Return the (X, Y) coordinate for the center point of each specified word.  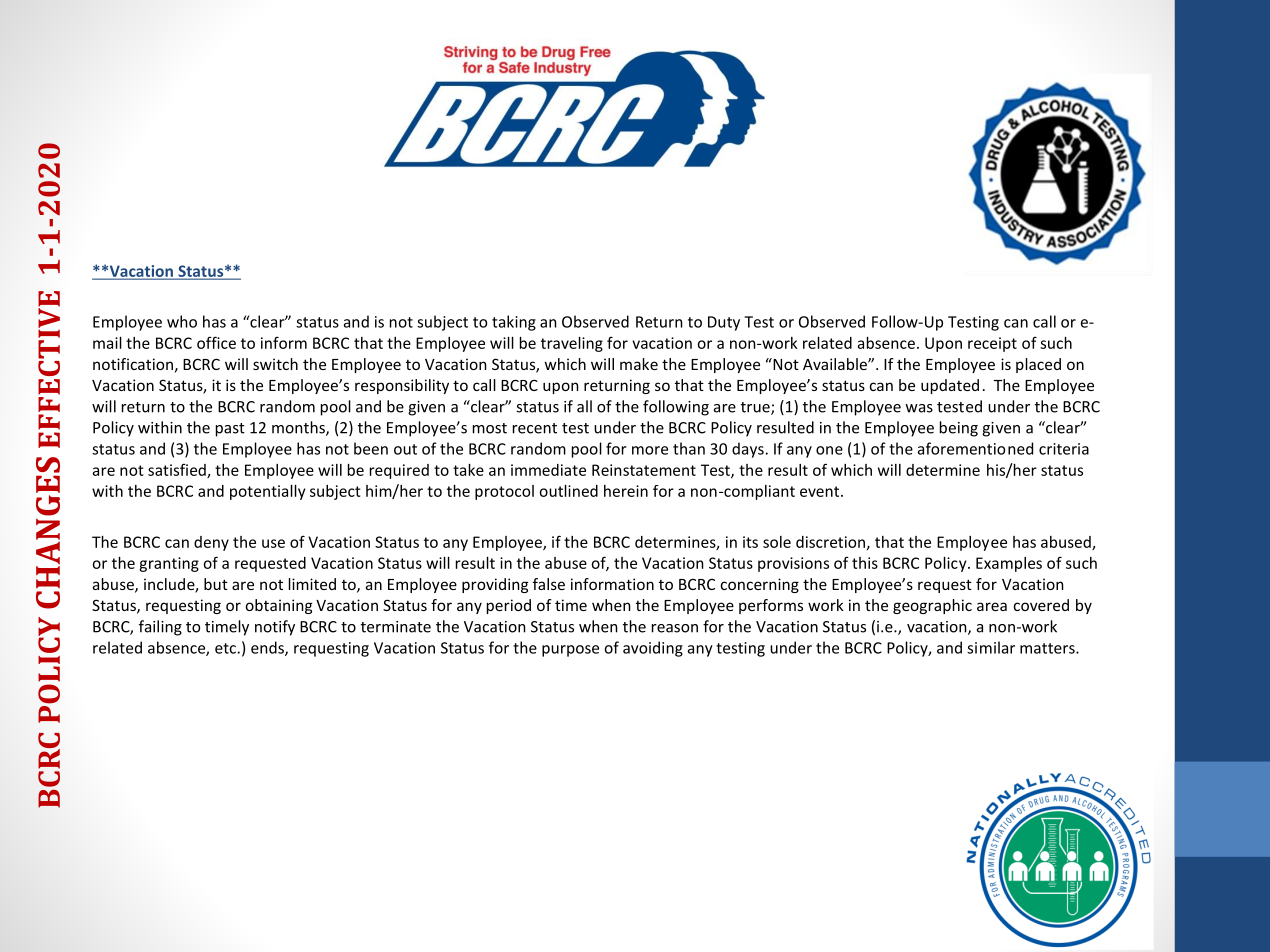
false (549, 584)
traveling (572, 344)
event (821, 491)
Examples (1009, 564)
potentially (267, 492)
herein (626, 491)
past (230, 430)
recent (535, 428)
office (216, 342)
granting (169, 564)
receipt (992, 344)
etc (225, 648)
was (919, 408)
